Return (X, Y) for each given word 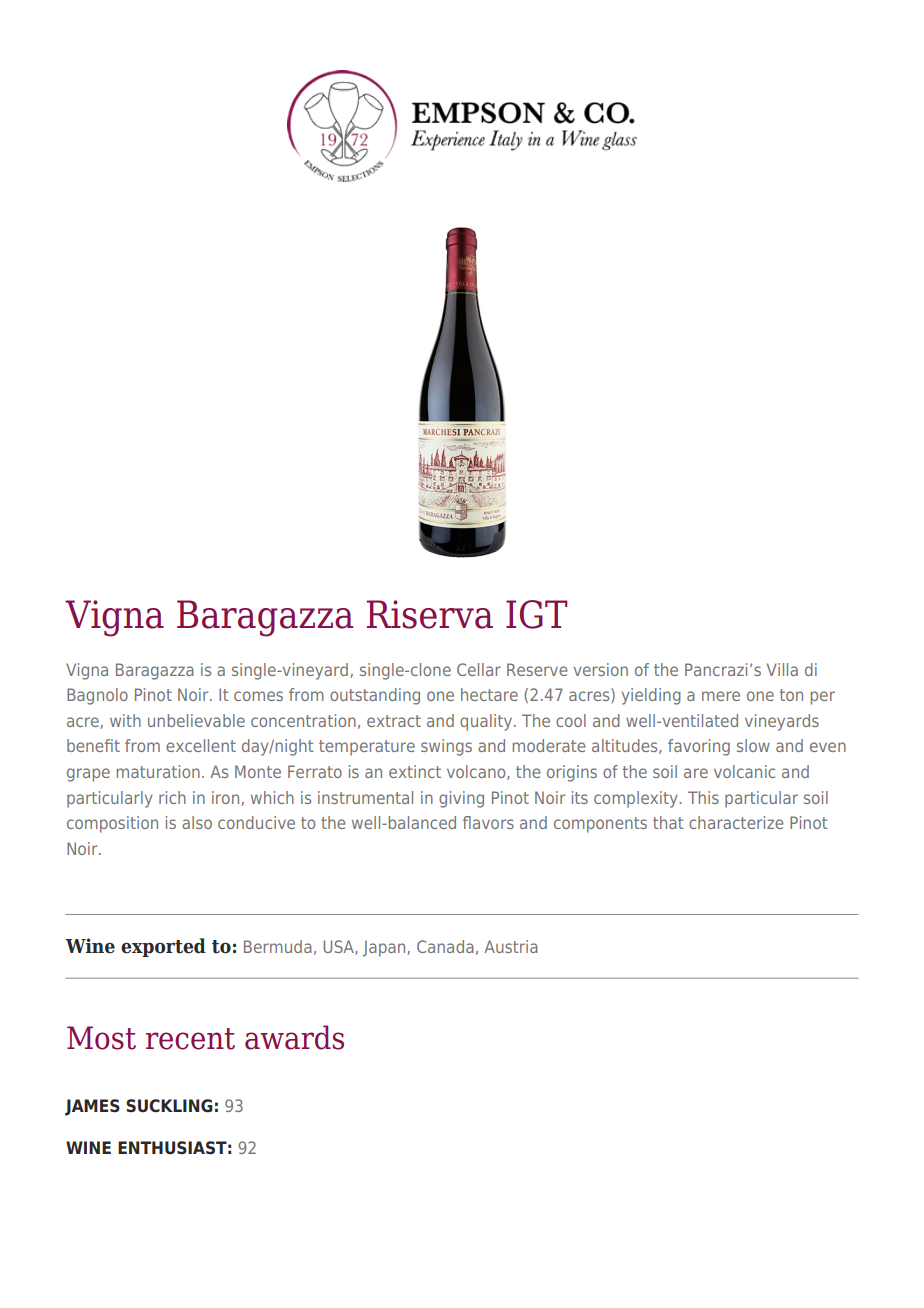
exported (163, 947)
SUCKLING (169, 1106)
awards (294, 1037)
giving (461, 799)
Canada (445, 946)
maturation (158, 771)
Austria (511, 946)
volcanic (744, 771)
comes (258, 696)
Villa (782, 669)
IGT (536, 614)
